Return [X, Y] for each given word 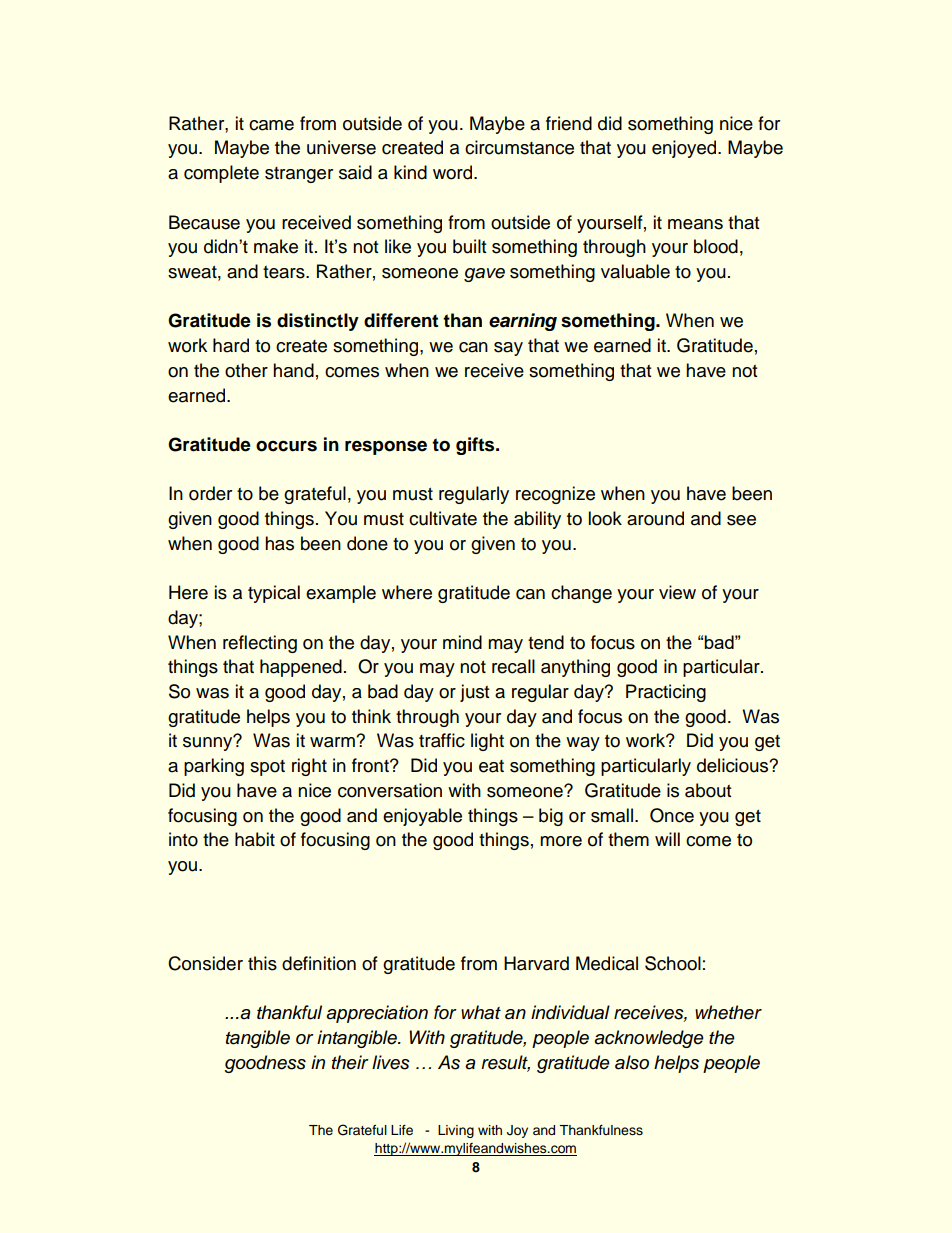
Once [672, 815]
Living [456, 1131]
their [350, 1062]
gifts [476, 446]
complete [221, 174]
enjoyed [685, 149]
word [454, 172]
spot [267, 768]
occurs [286, 446]
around [655, 518]
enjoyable [422, 817]
